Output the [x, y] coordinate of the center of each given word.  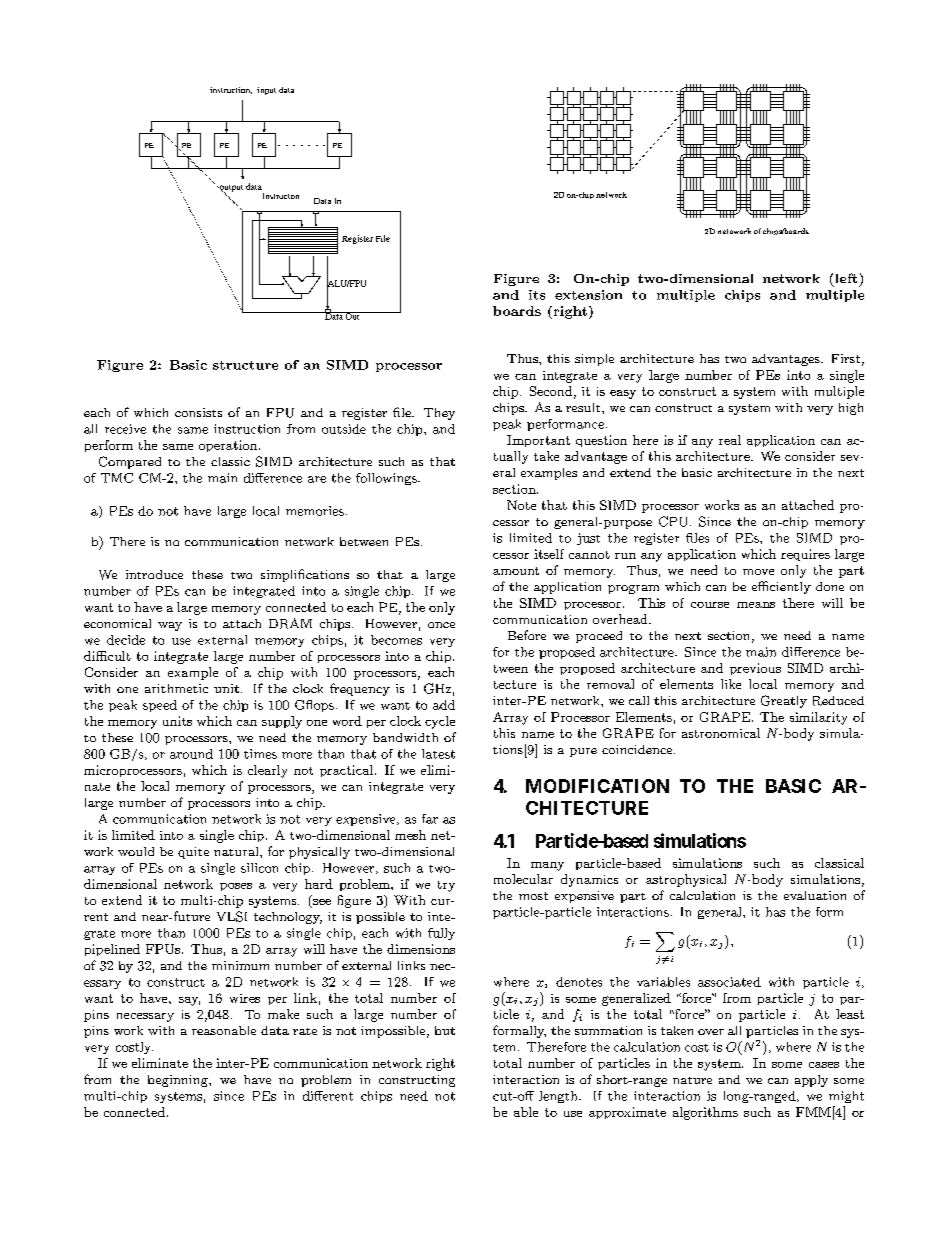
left [846, 278]
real [730, 440]
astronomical [721, 733]
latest [438, 754]
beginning [179, 1081]
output [230, 189]
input [266, 91]
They [439, 414]
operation [229, 446]
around [191, 754]
